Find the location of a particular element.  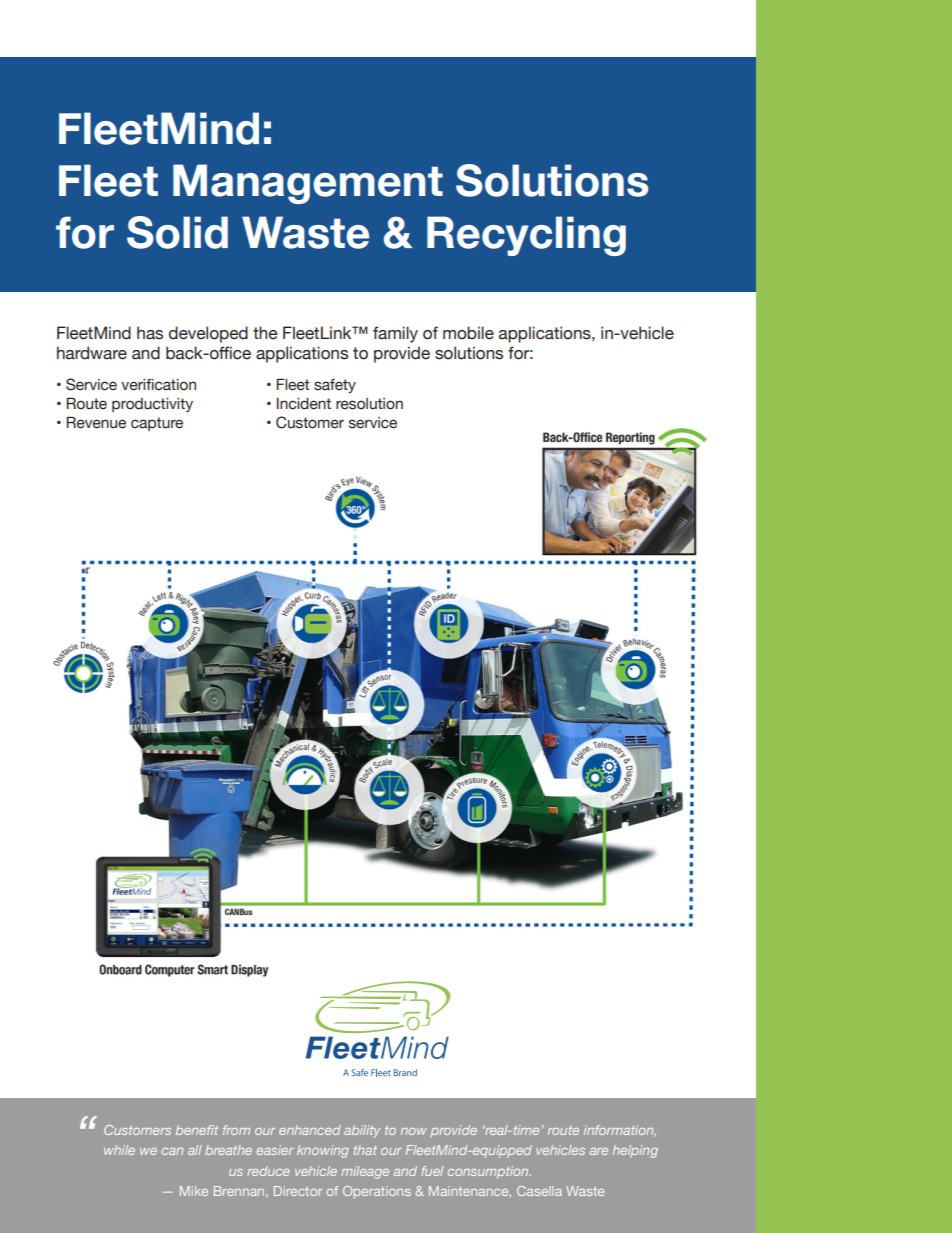

Management is located at coordinates (308, 184).
